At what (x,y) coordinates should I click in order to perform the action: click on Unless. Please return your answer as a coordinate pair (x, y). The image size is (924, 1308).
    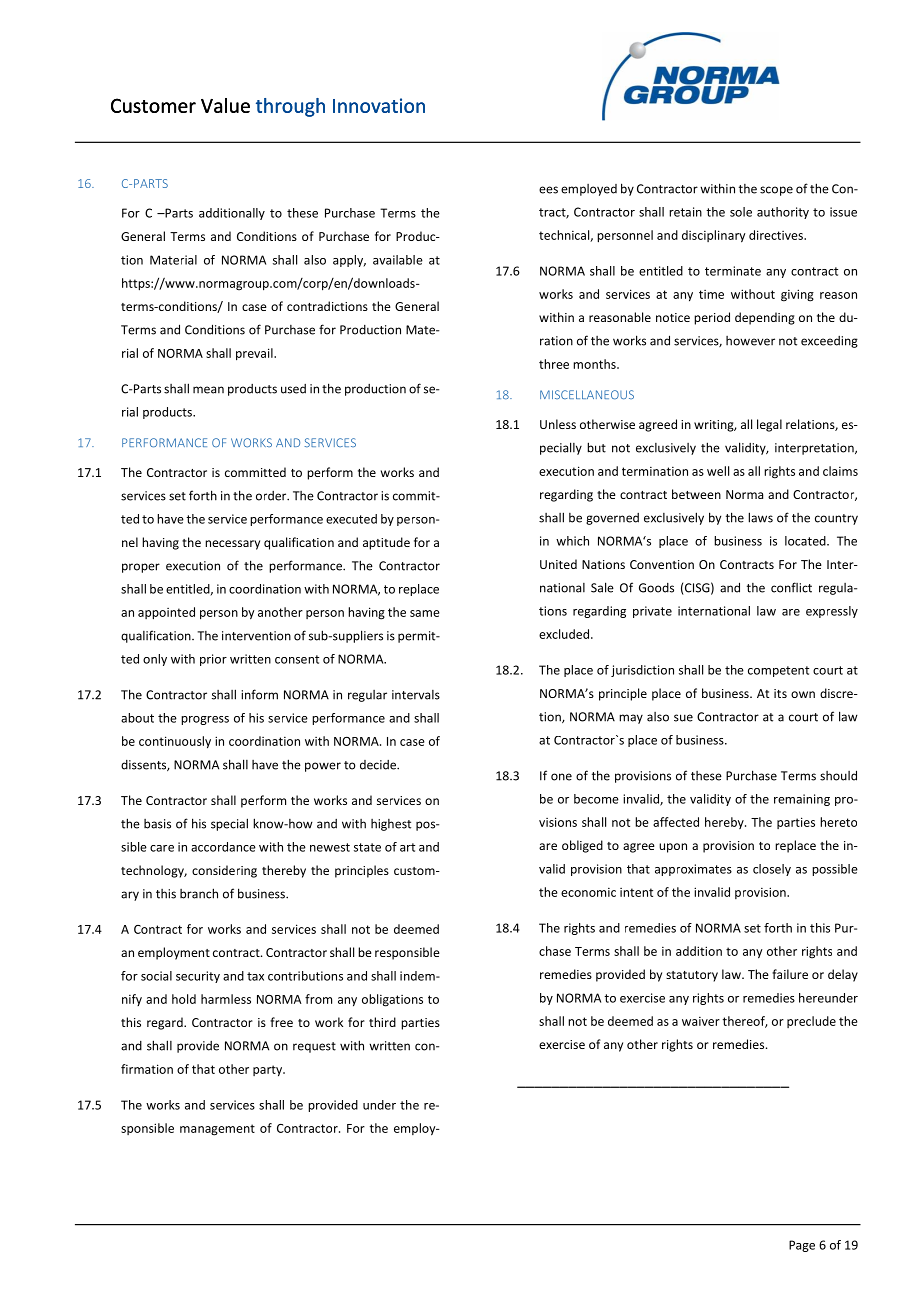
    Looking at the image, I should click on (558, 424).
